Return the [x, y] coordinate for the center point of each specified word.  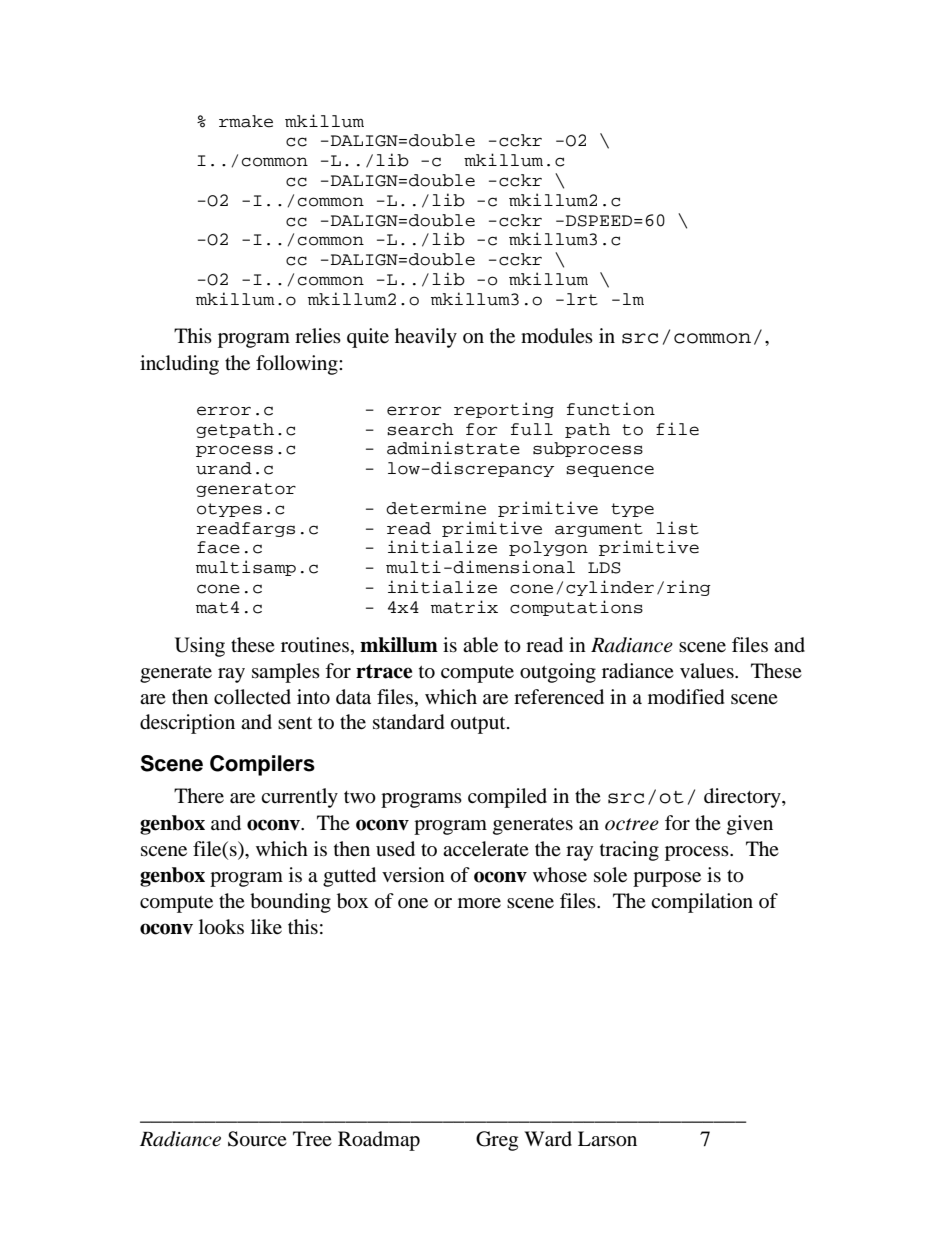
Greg [497, 1141]
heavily [426, 338]
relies [318, 335]
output [479, 725]
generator [246, 490]
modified [686, 697]
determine [436, 508]
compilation [702, 903]
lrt [582, 299]
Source [257, 1139]
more [479, 903]
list [677, 528]
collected [252, 697]
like [266, 927]
